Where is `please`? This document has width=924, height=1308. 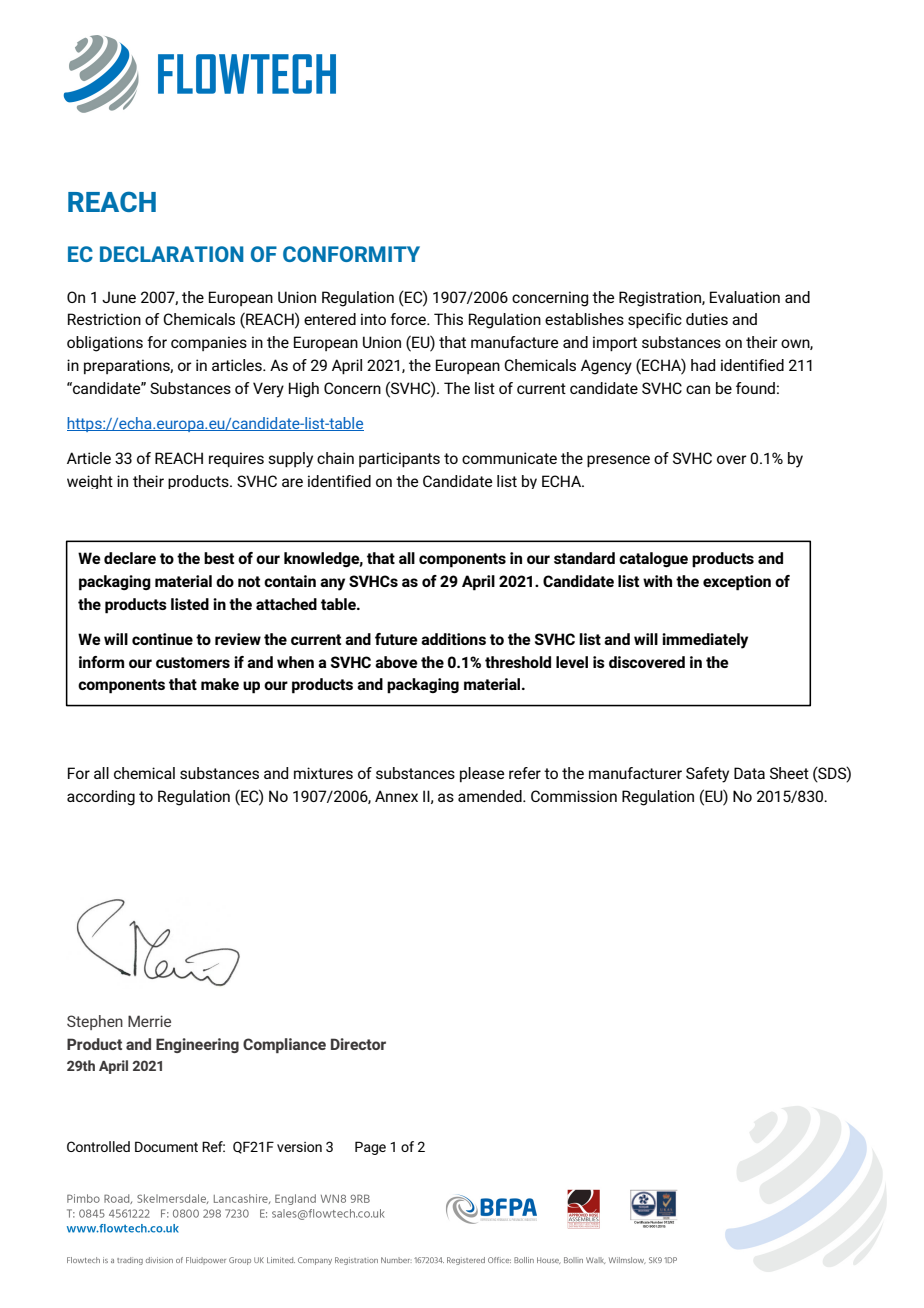 please is located at coordinates (482, 774).
